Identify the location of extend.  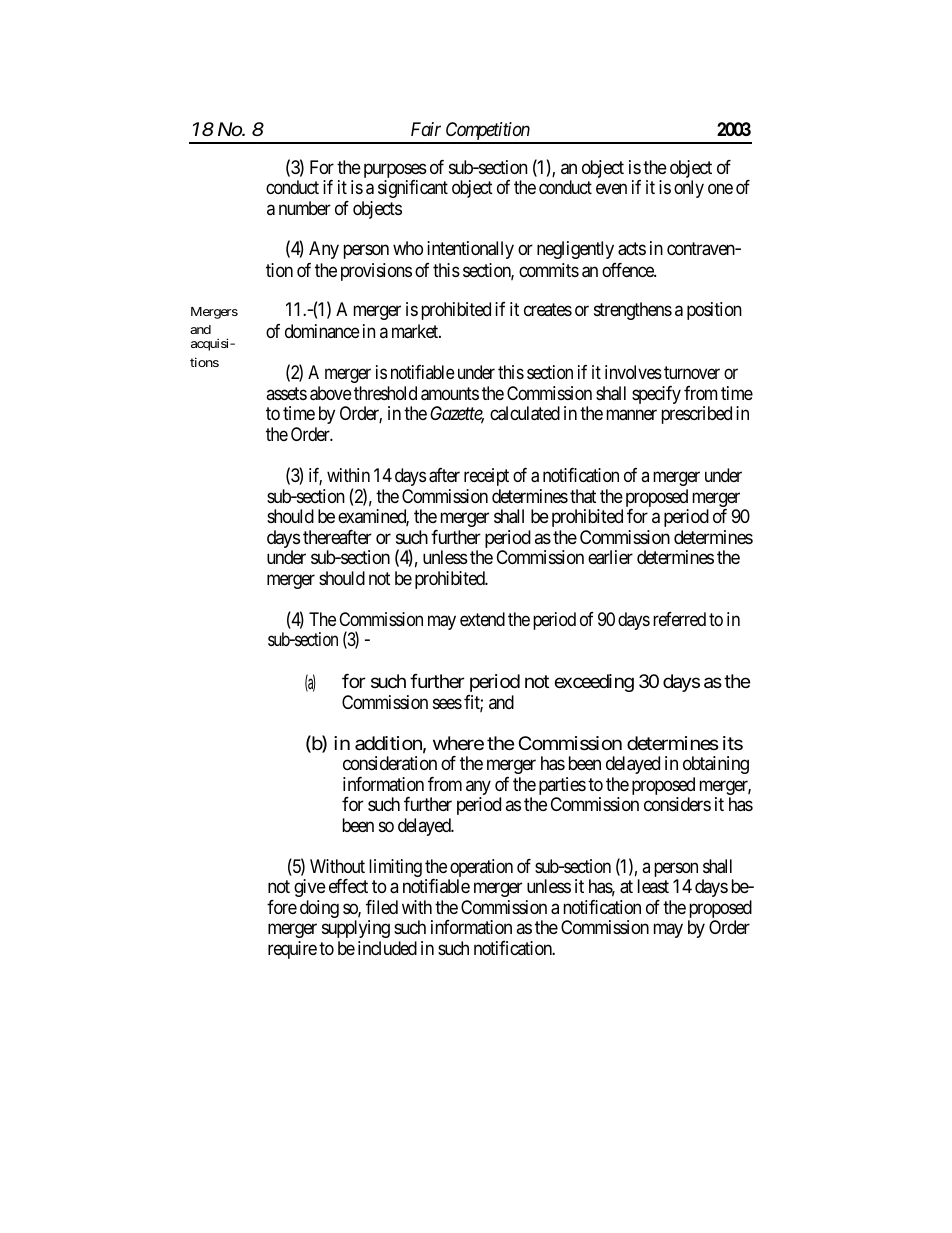
(482, 619).
